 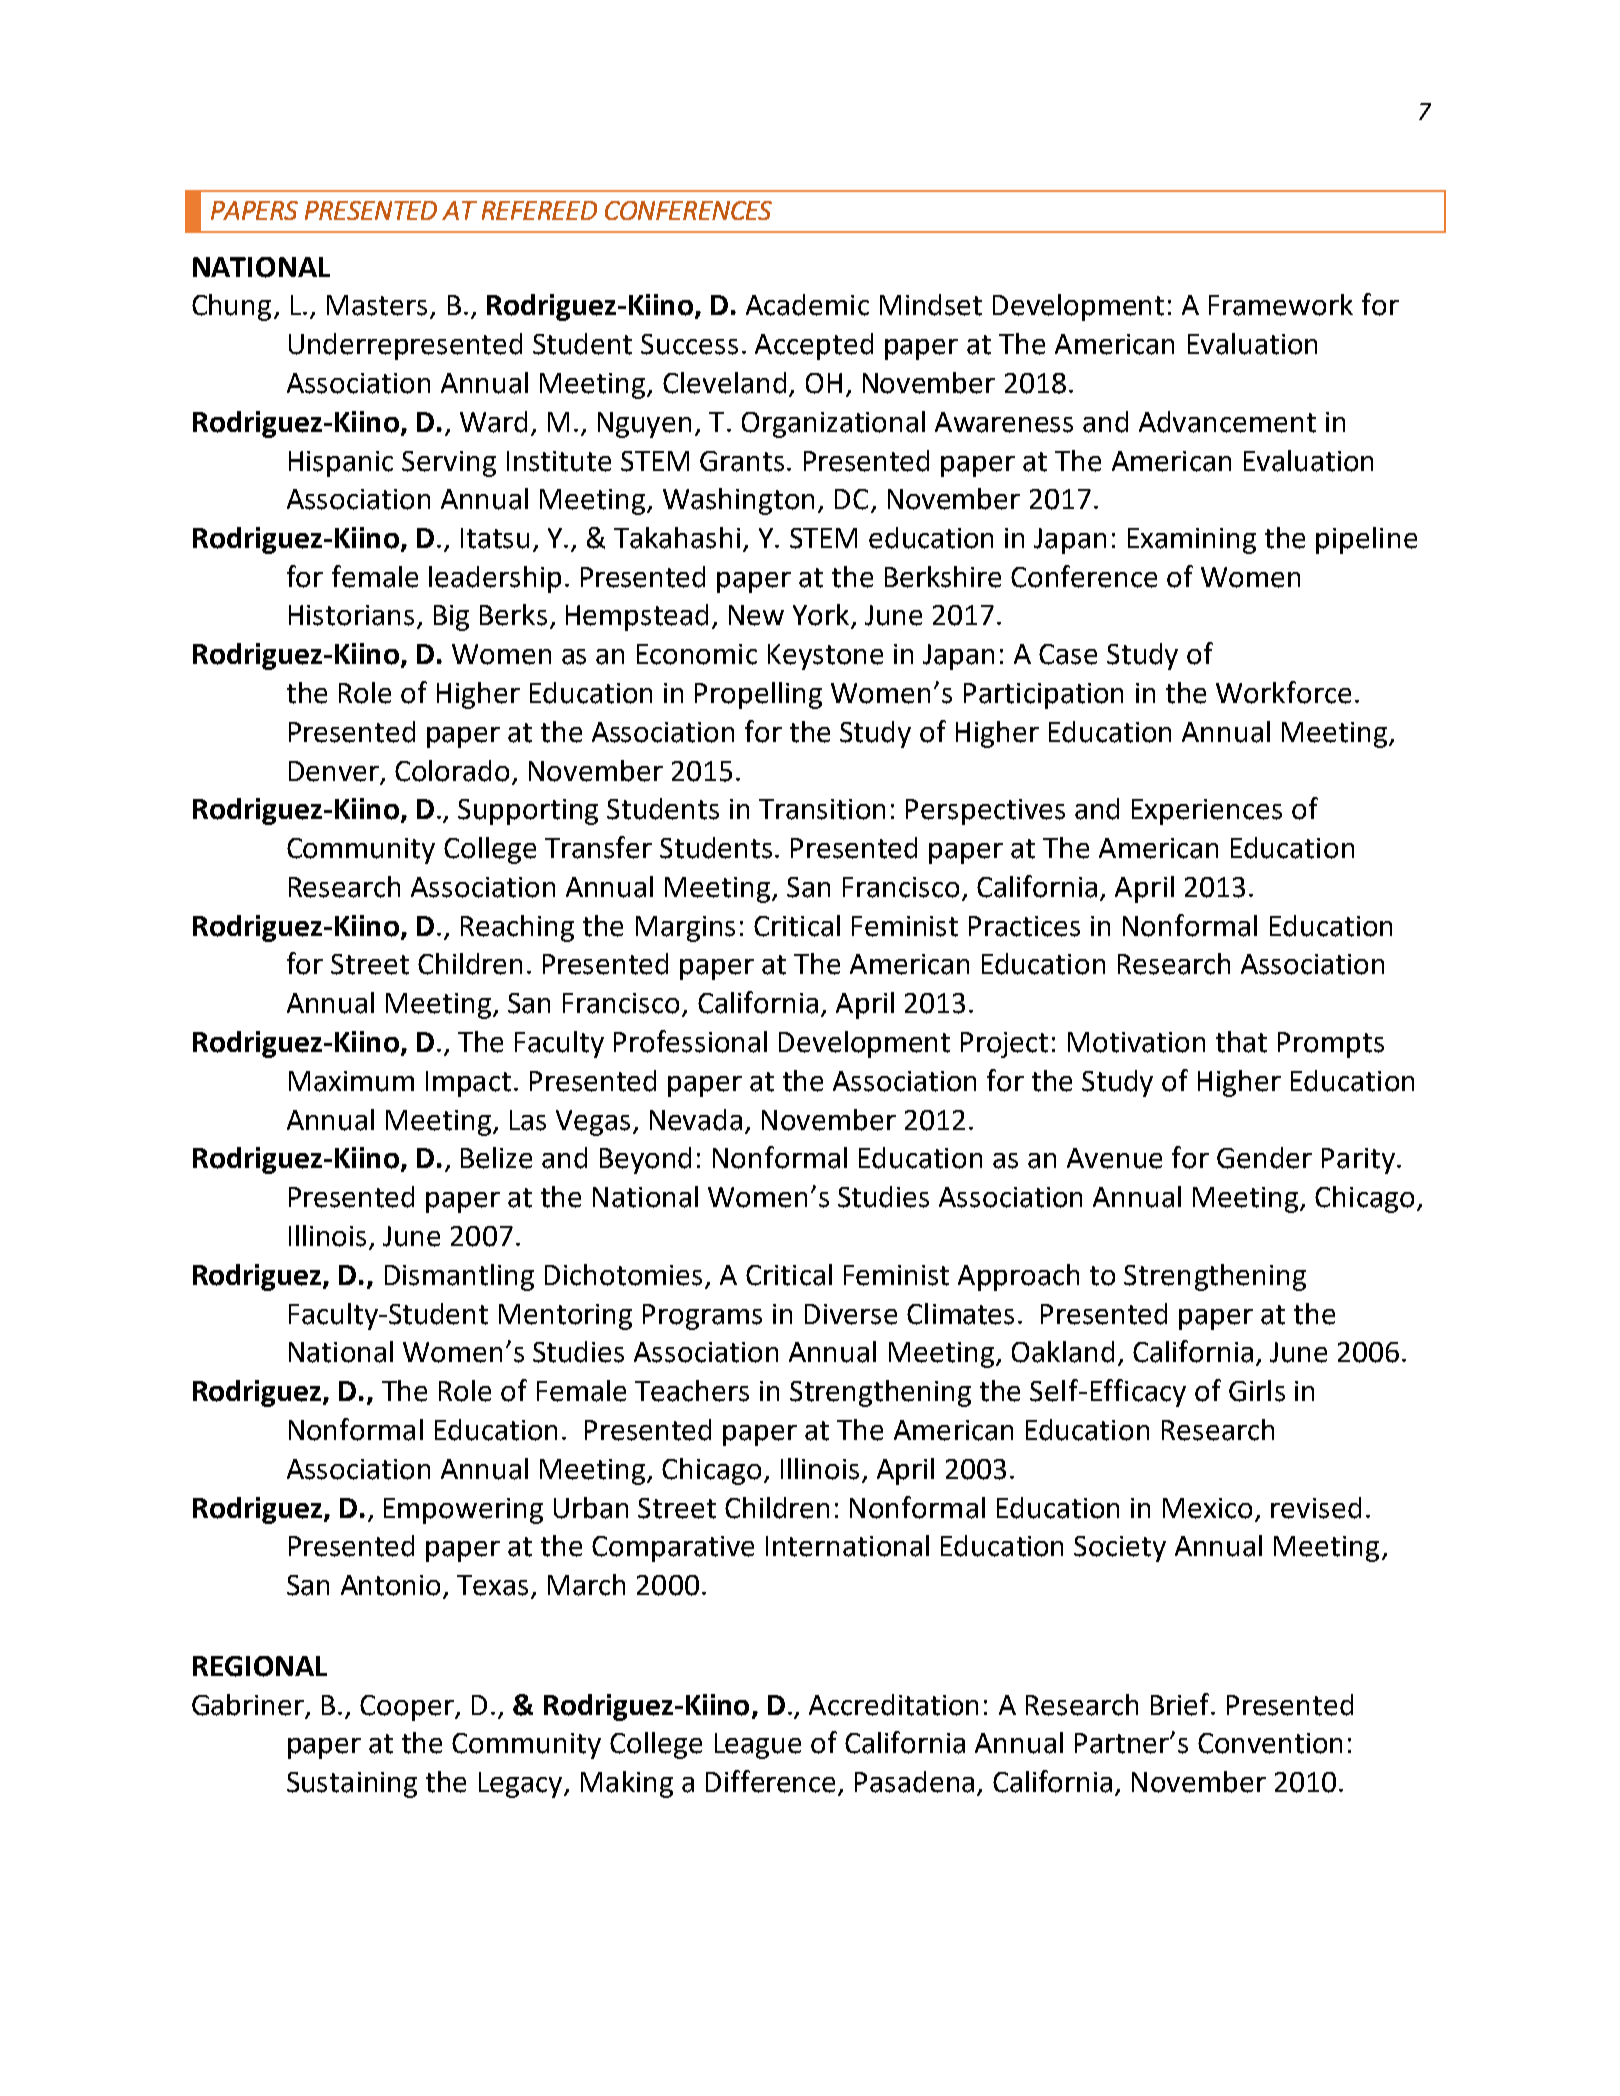 I want to click on Maximum, so click(x=351, y=1081).
